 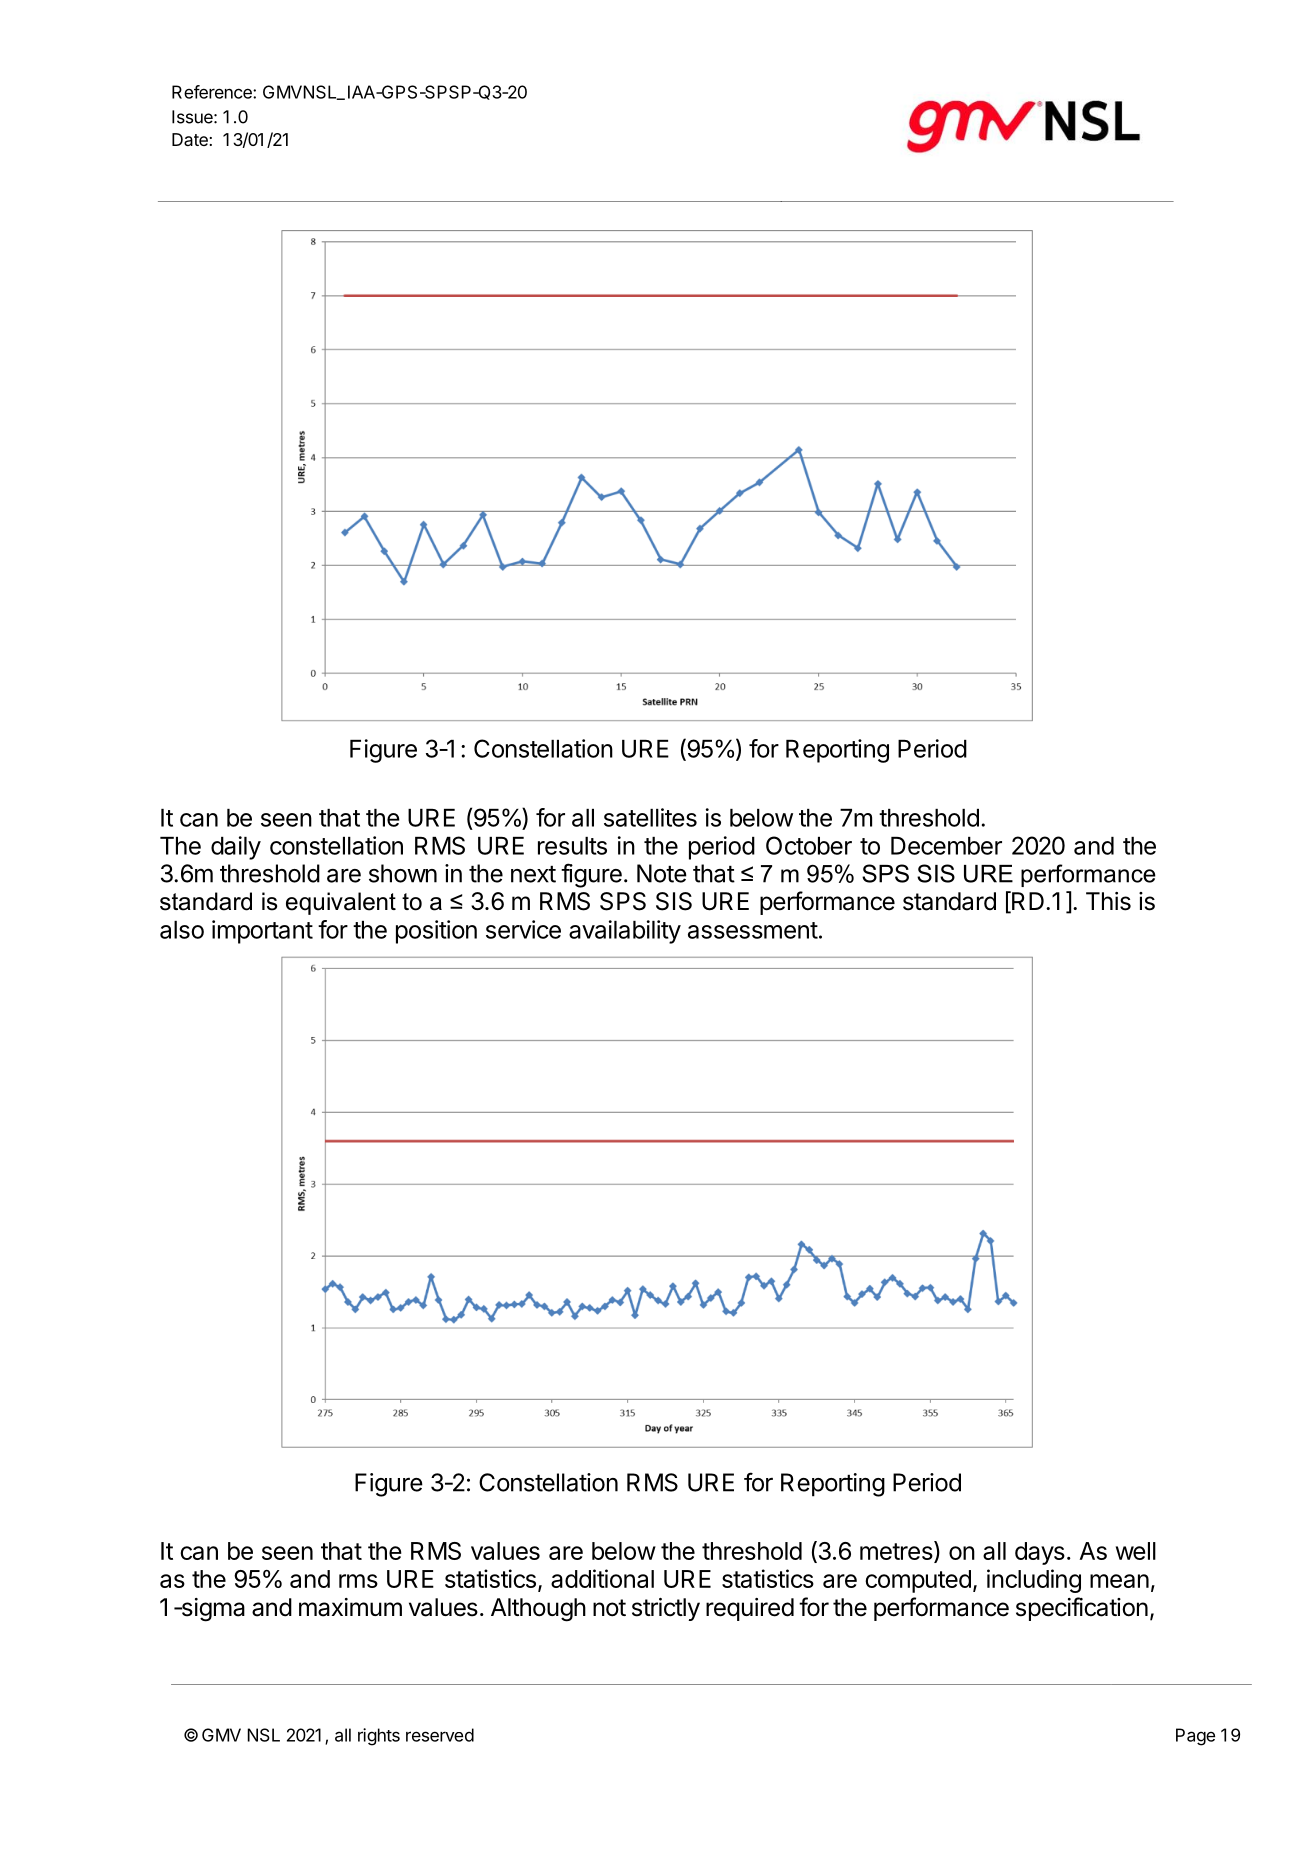 I want to click on Date, so click(x=190, y=139).
